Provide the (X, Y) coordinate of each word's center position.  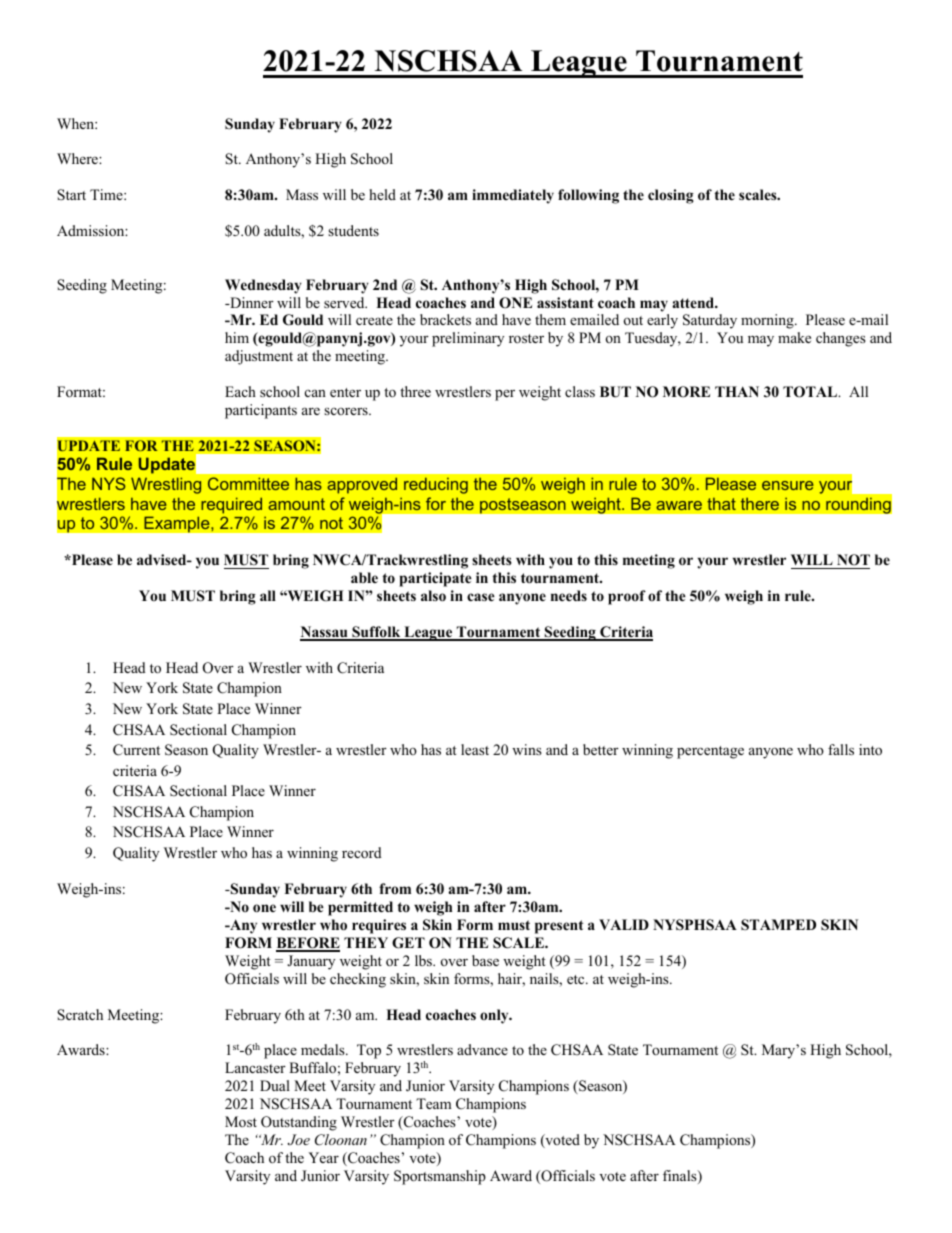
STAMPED (778, 925)
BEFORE (308, 944)
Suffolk (376, 633)
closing (671, 196)
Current (136, 750)
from (395, 888)
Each (240, 391)
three (415, 391)
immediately (513, 196)
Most (241, 1121)
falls (841, 749)
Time (107, 194)
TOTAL (811, 392)
